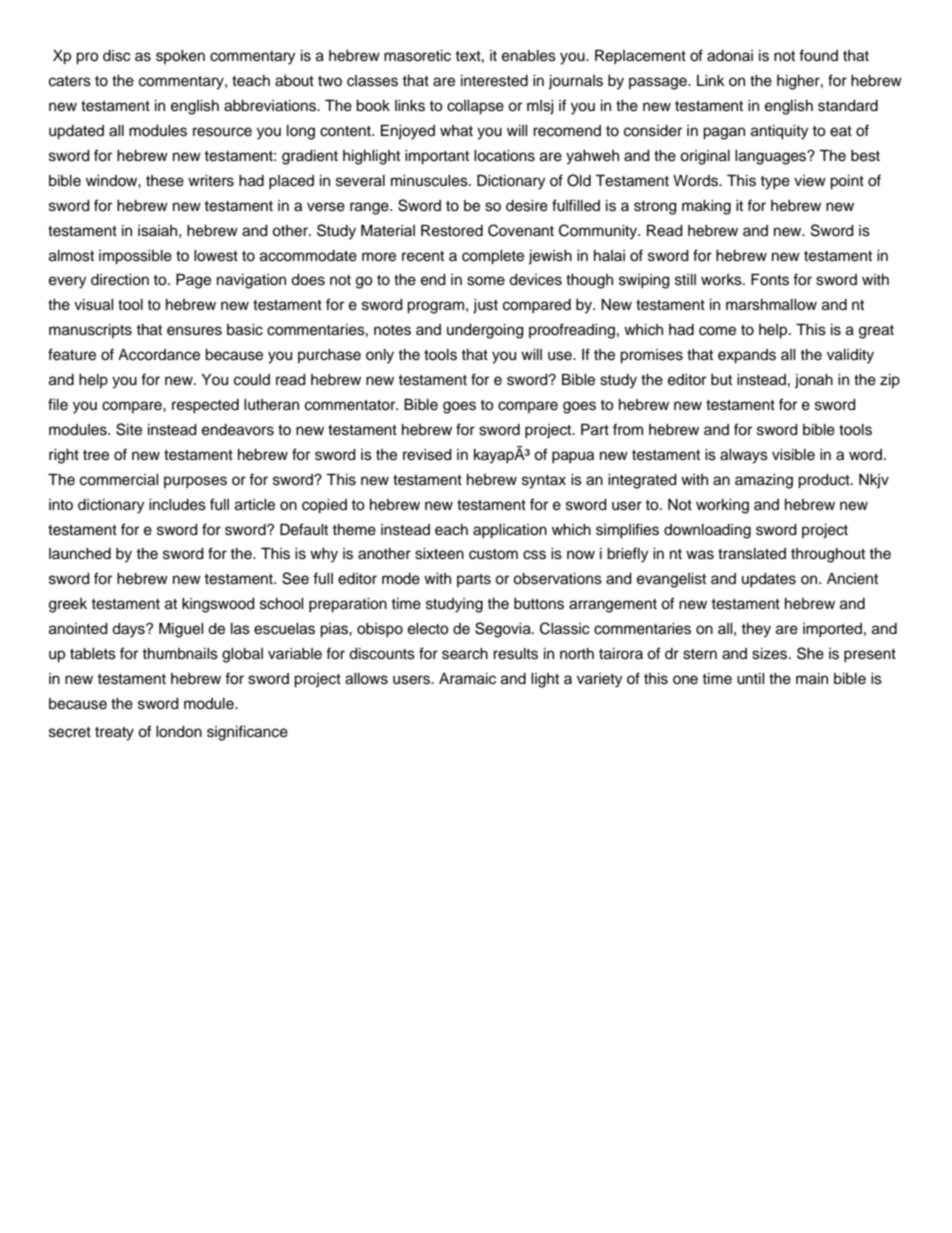 Image resolution: width=952 pixels, height=1233 pixels. I want to click on london, so click(179, 732).
